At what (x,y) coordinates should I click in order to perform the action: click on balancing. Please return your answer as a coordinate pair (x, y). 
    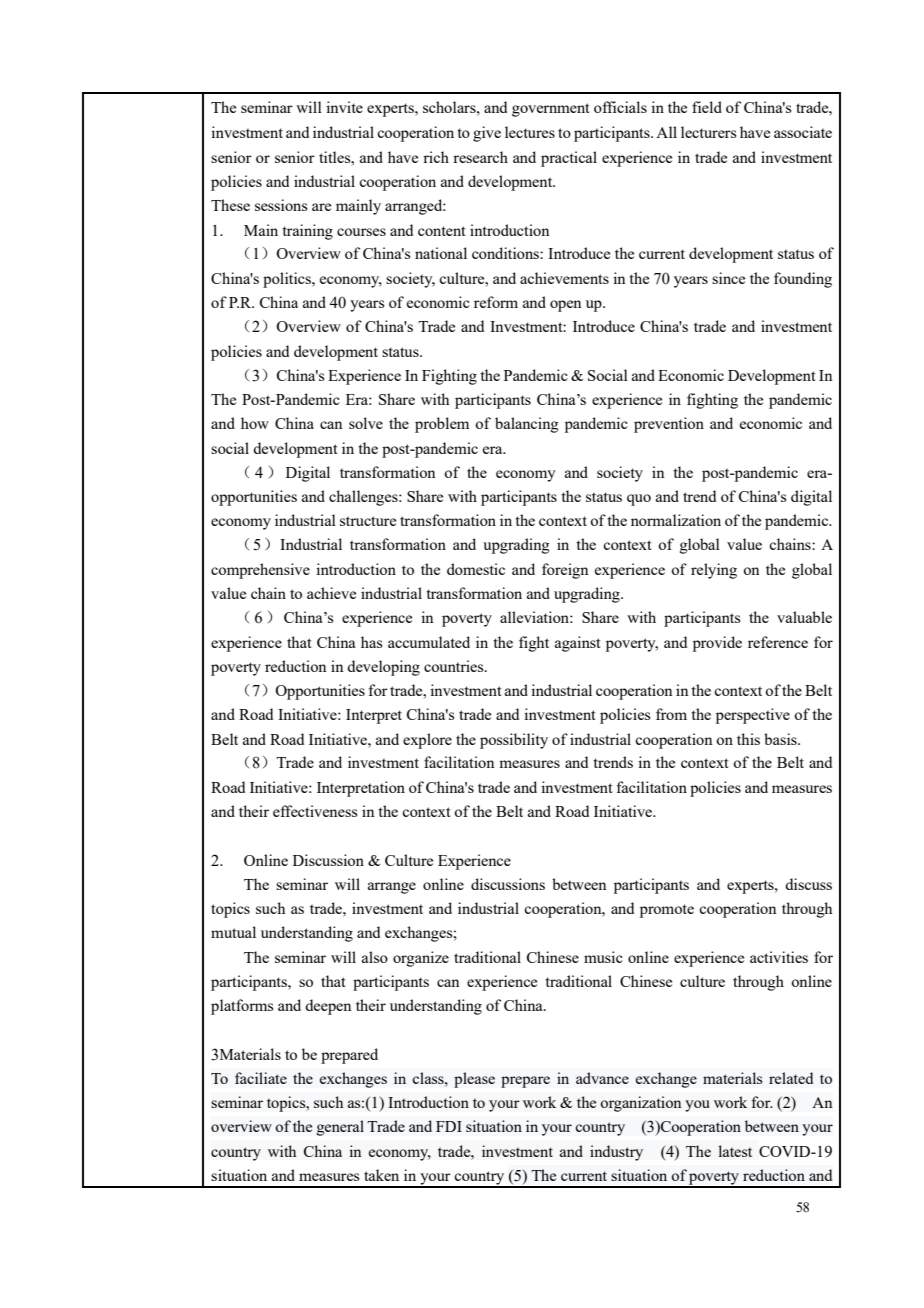
    Looking at the image, I should click on (527, 425).
